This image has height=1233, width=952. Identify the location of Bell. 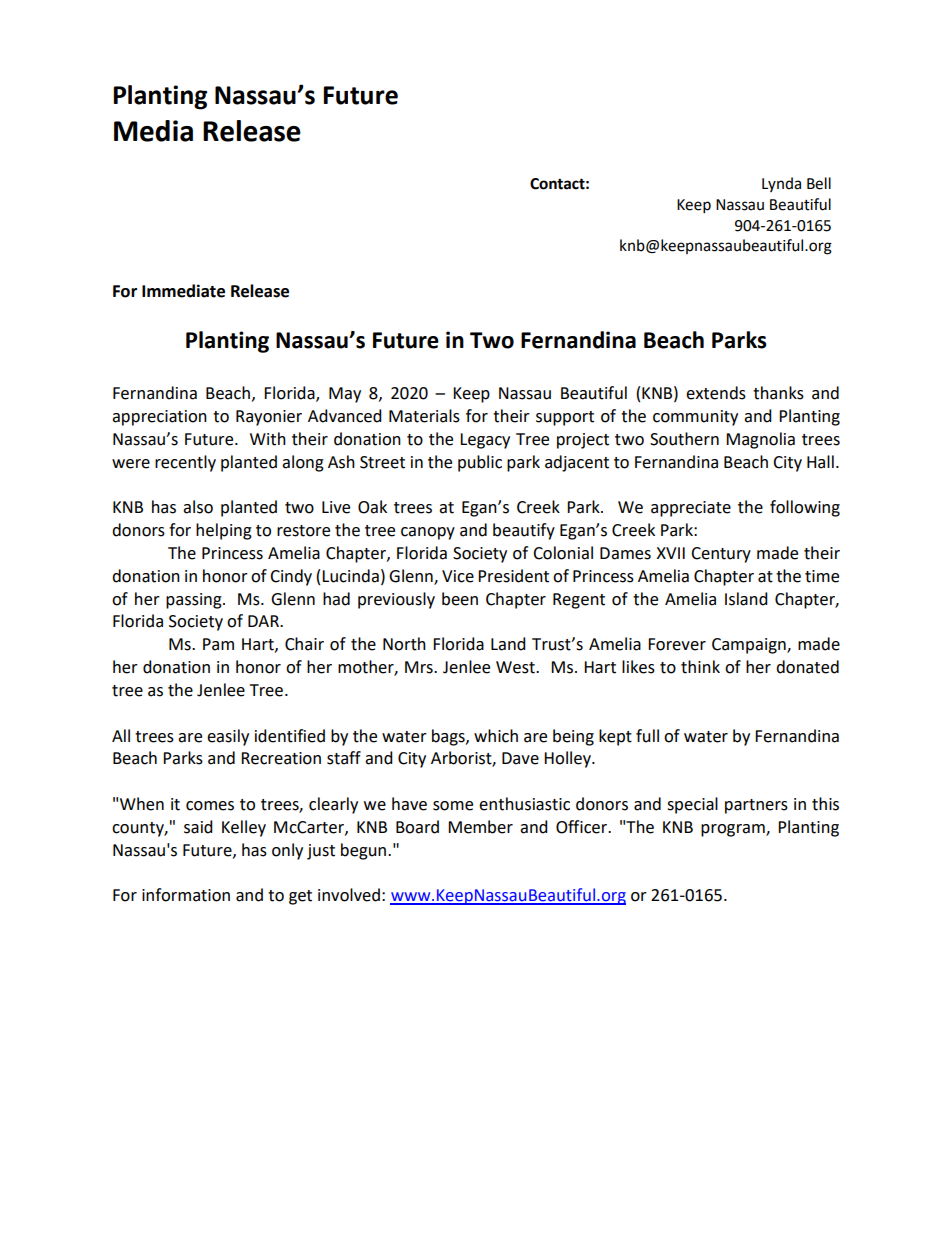
(819, 183).
